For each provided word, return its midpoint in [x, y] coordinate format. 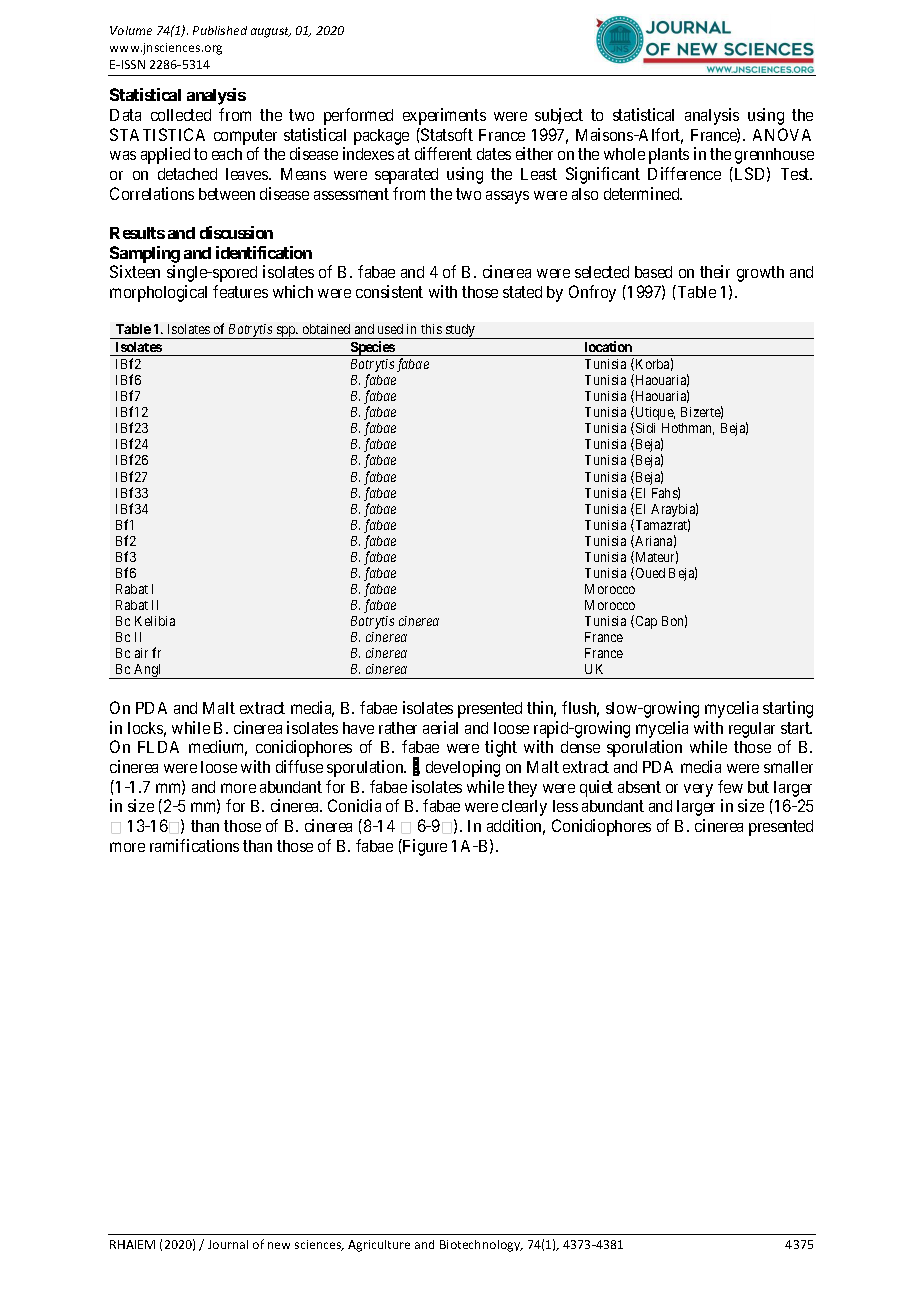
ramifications [194, 845]
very [698, 790]
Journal [228, 1244]
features [240, 291]
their [715, 271]
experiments [444, 116]
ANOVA [782, 134]
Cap [645, 622]
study [460, 331]
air [141, 653]
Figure [424, 847]
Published [220, 30]
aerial [440, 727]
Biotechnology [481, 1246]
